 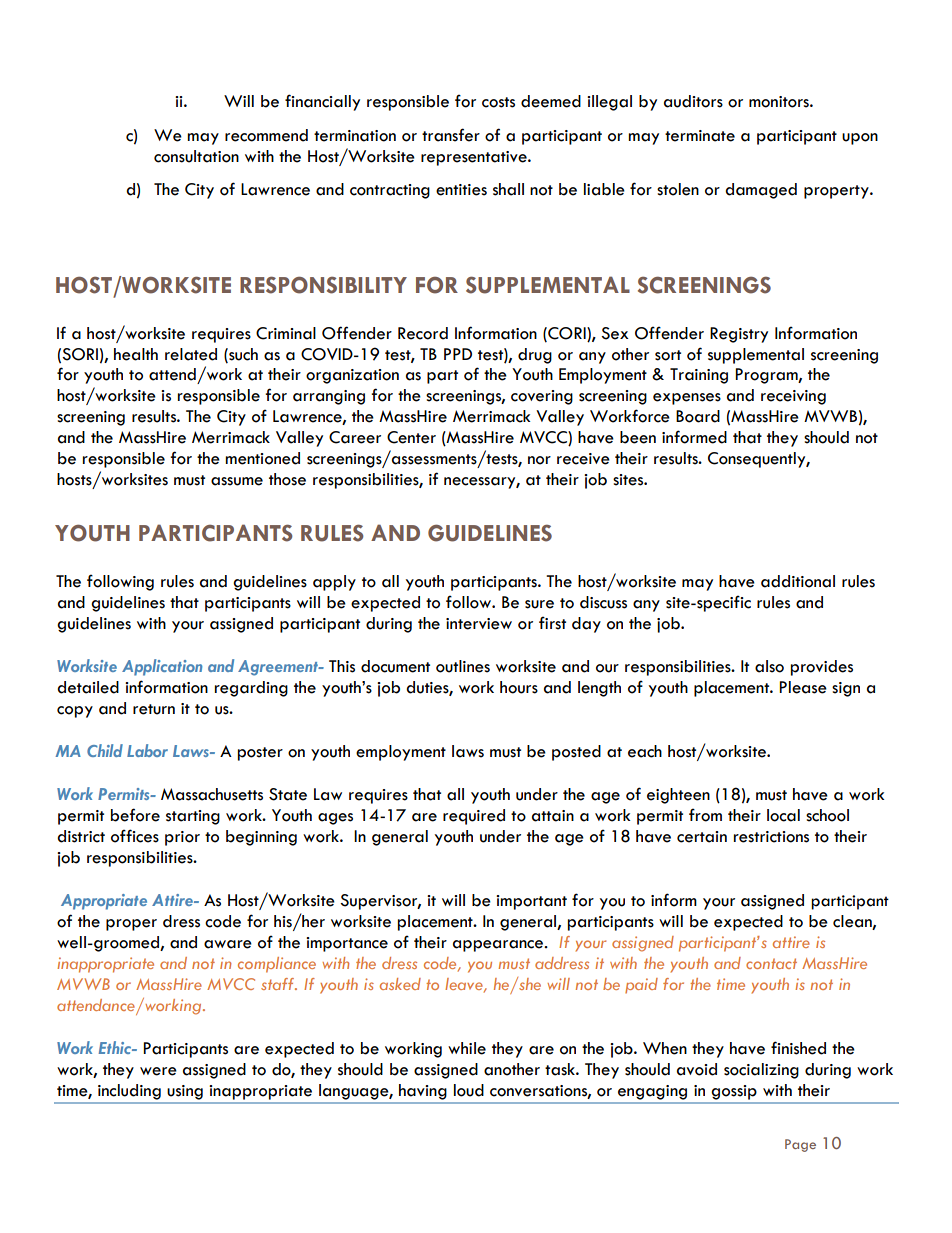 I want to click on consultation, so click(x=196, y=156).
